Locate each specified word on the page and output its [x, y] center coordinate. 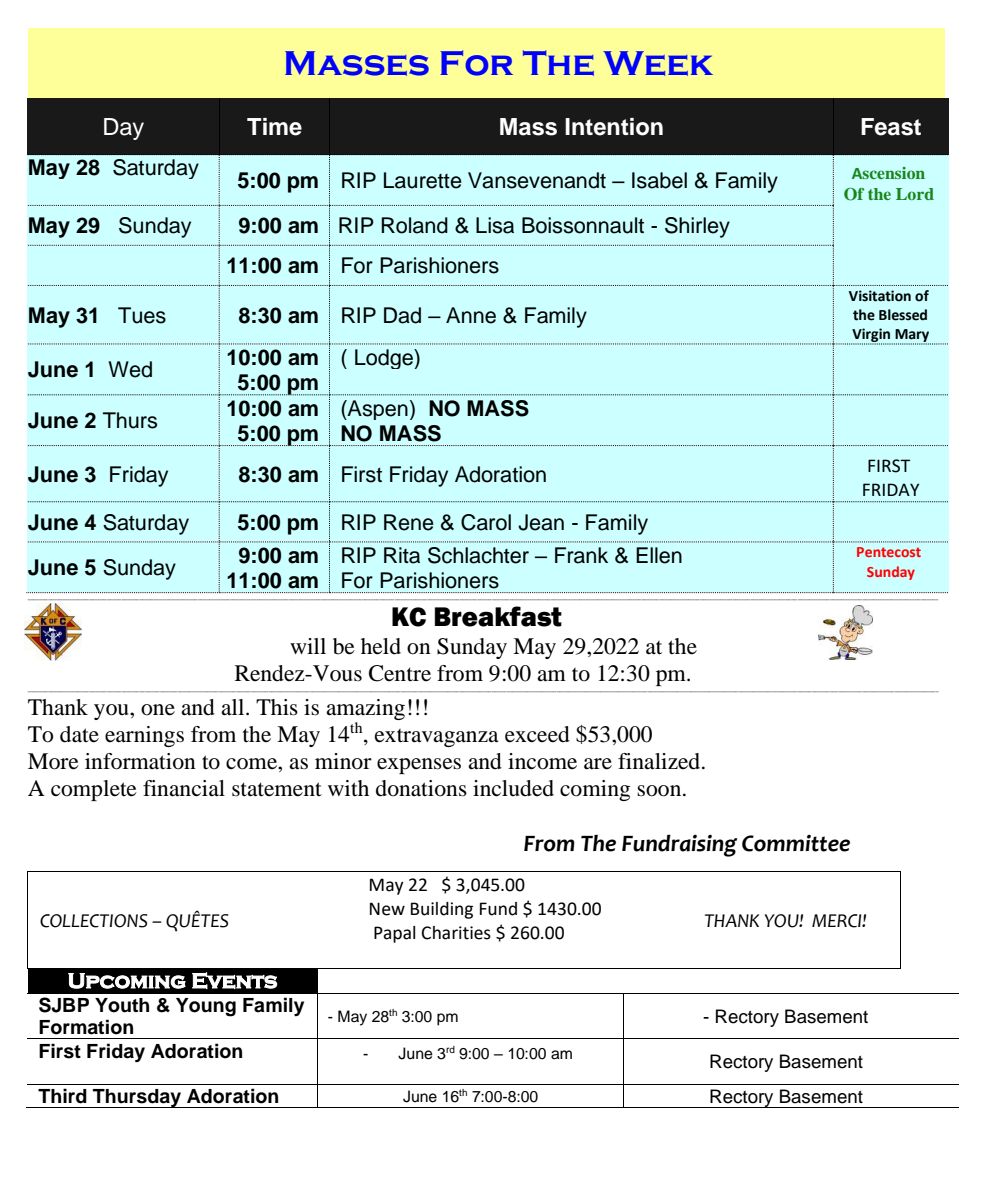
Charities [456, 933]
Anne [471, 315]
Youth [122, 1005]
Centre [400, 673]
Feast [891, 127]
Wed [130, 369]
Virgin [872, 336]
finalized [660, 761]
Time [274, 127]
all [234, 707]
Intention [614, 127]
